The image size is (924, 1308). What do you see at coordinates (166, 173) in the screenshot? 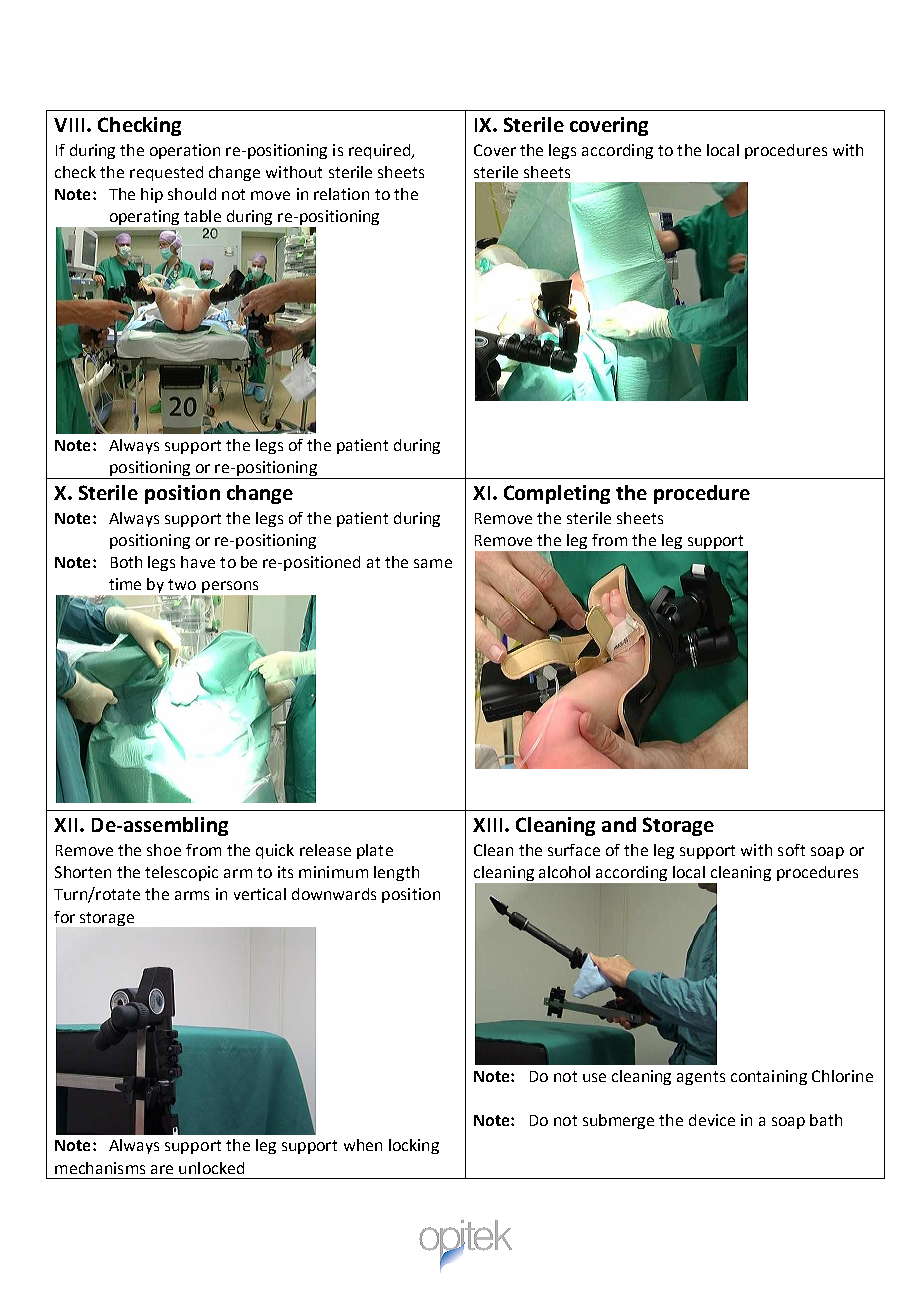
I see `requested` at bounding box center [166, 173].
